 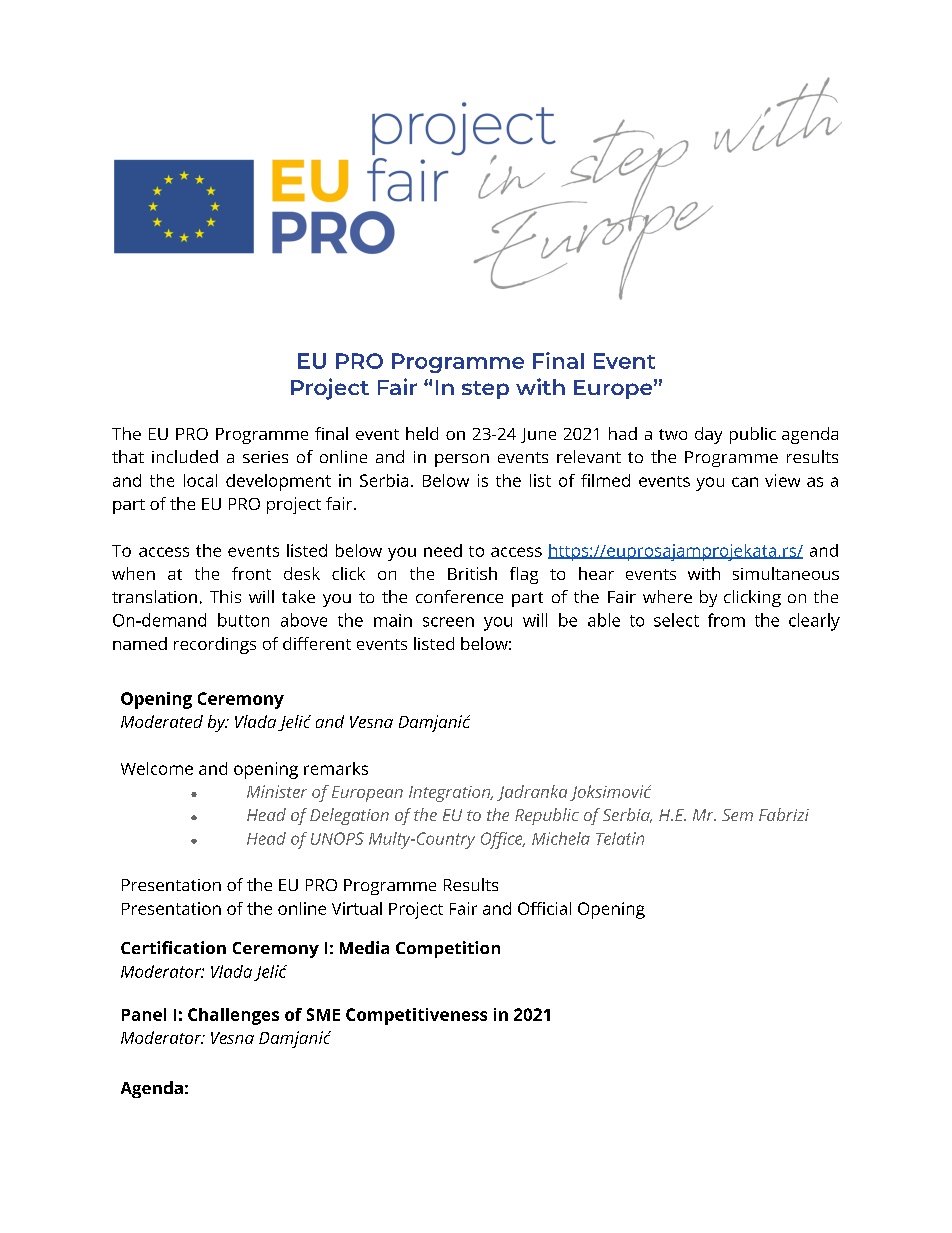 I want to click on Integration, so click(x=451, y=794).
